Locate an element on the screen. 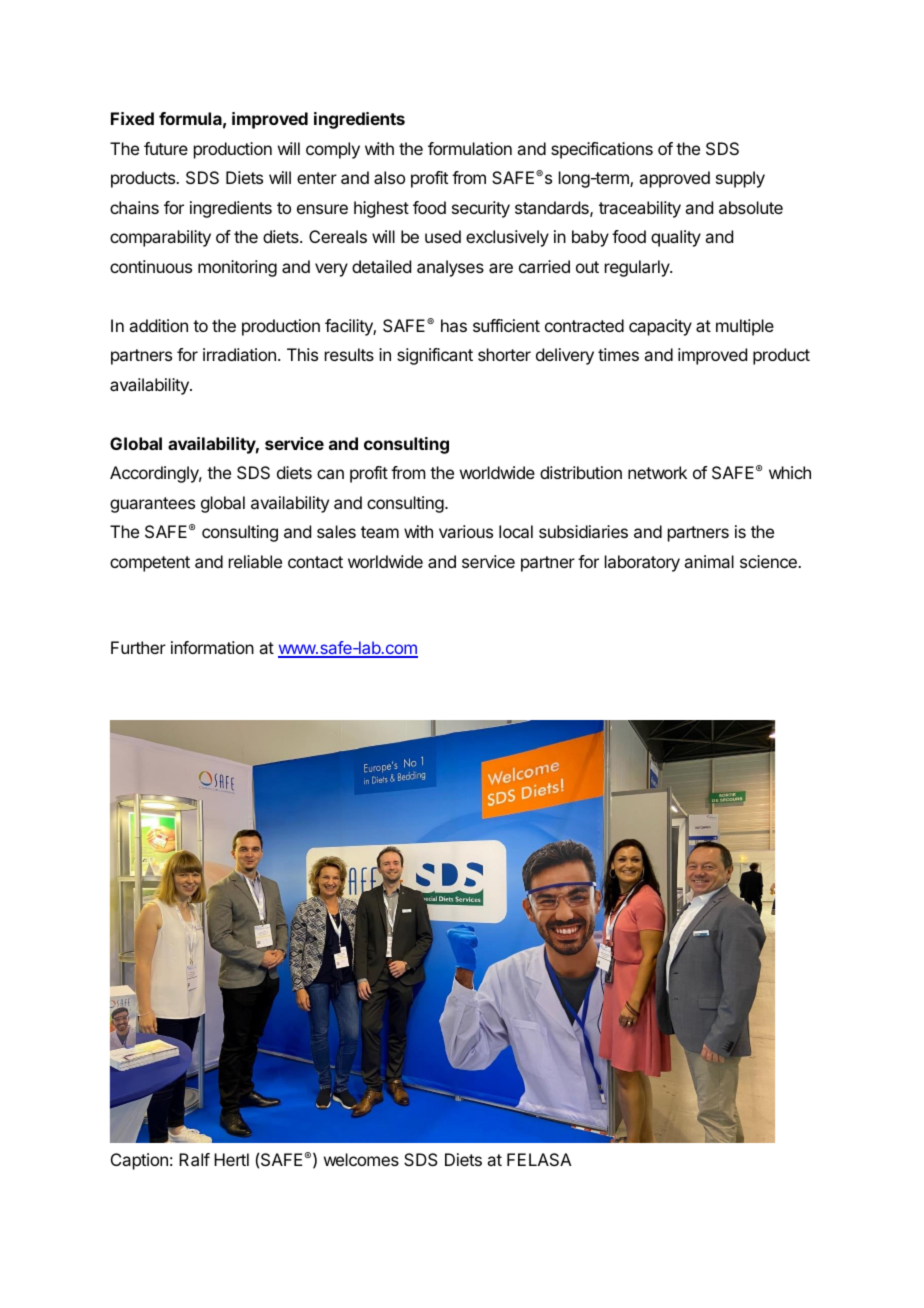 This screenshot has width=924, height=1308. future is located at coordinates (166, 148).
